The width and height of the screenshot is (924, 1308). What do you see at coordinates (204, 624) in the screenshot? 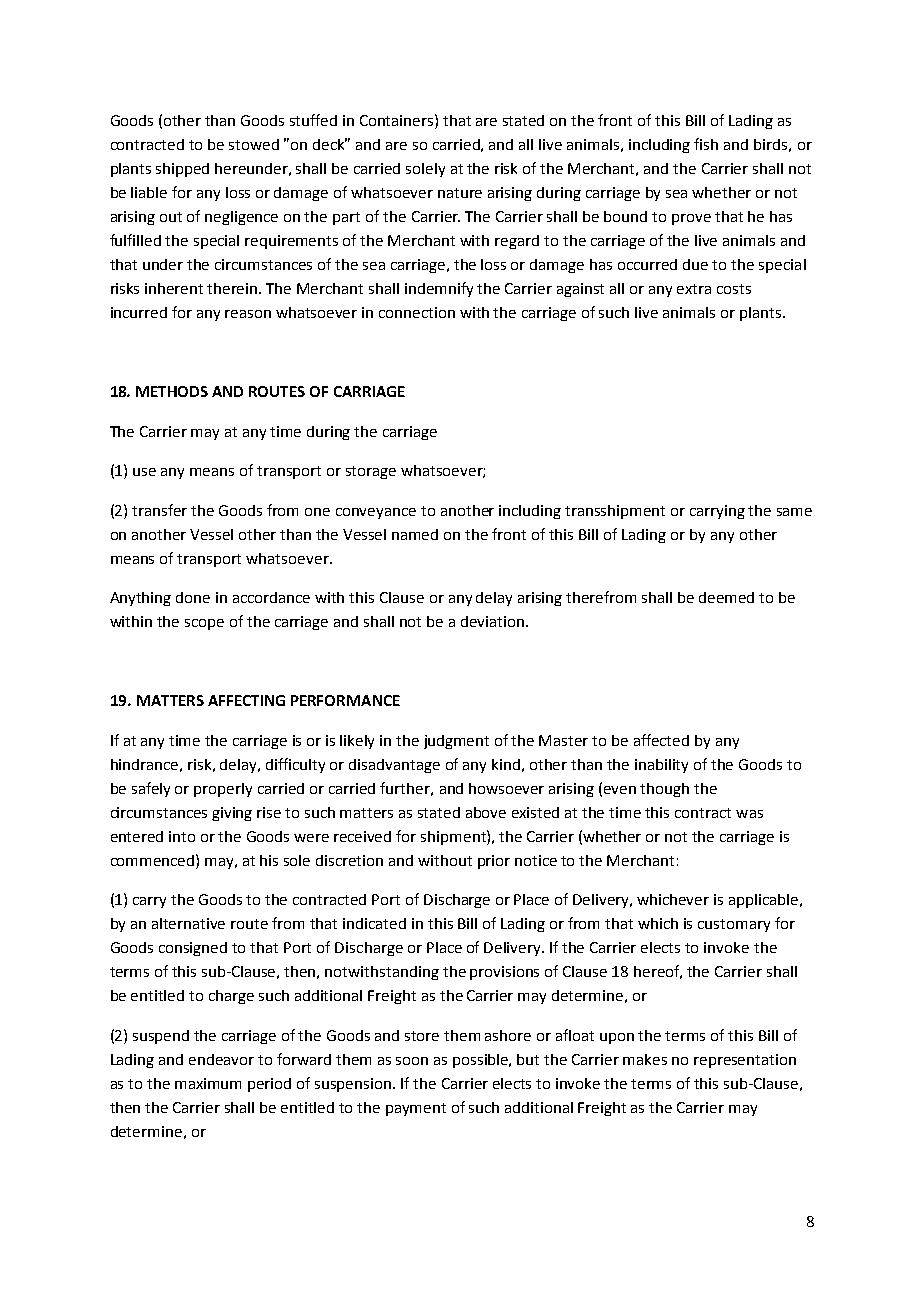
I see `scope` at bounding box center [204, 624].
